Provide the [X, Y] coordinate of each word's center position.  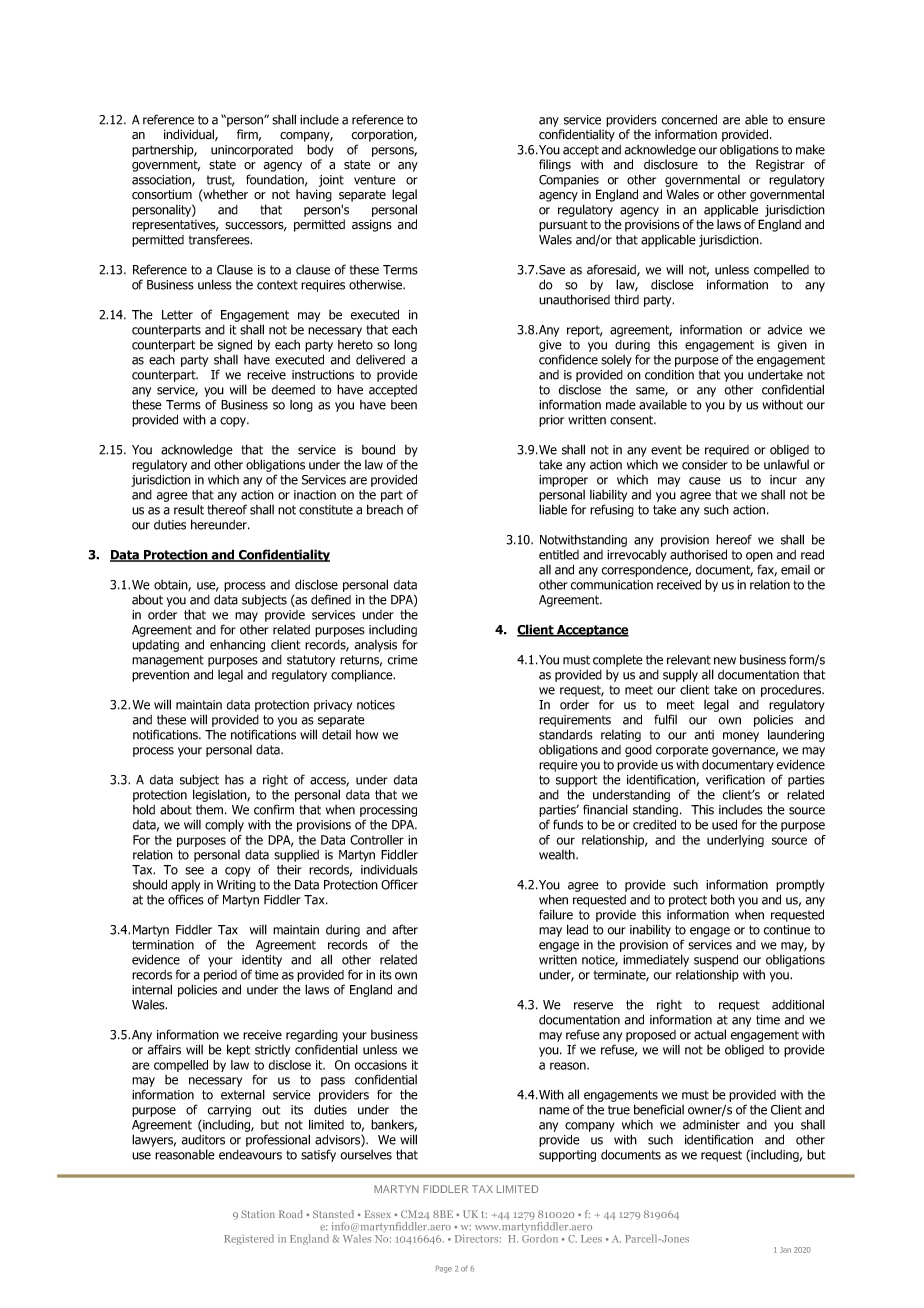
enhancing [237, 646]
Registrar [780, 165]
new [725, 661]
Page [444, 1269]
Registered [249, 1239]
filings [555, 165]
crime [403, 660]
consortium [162, 194]
